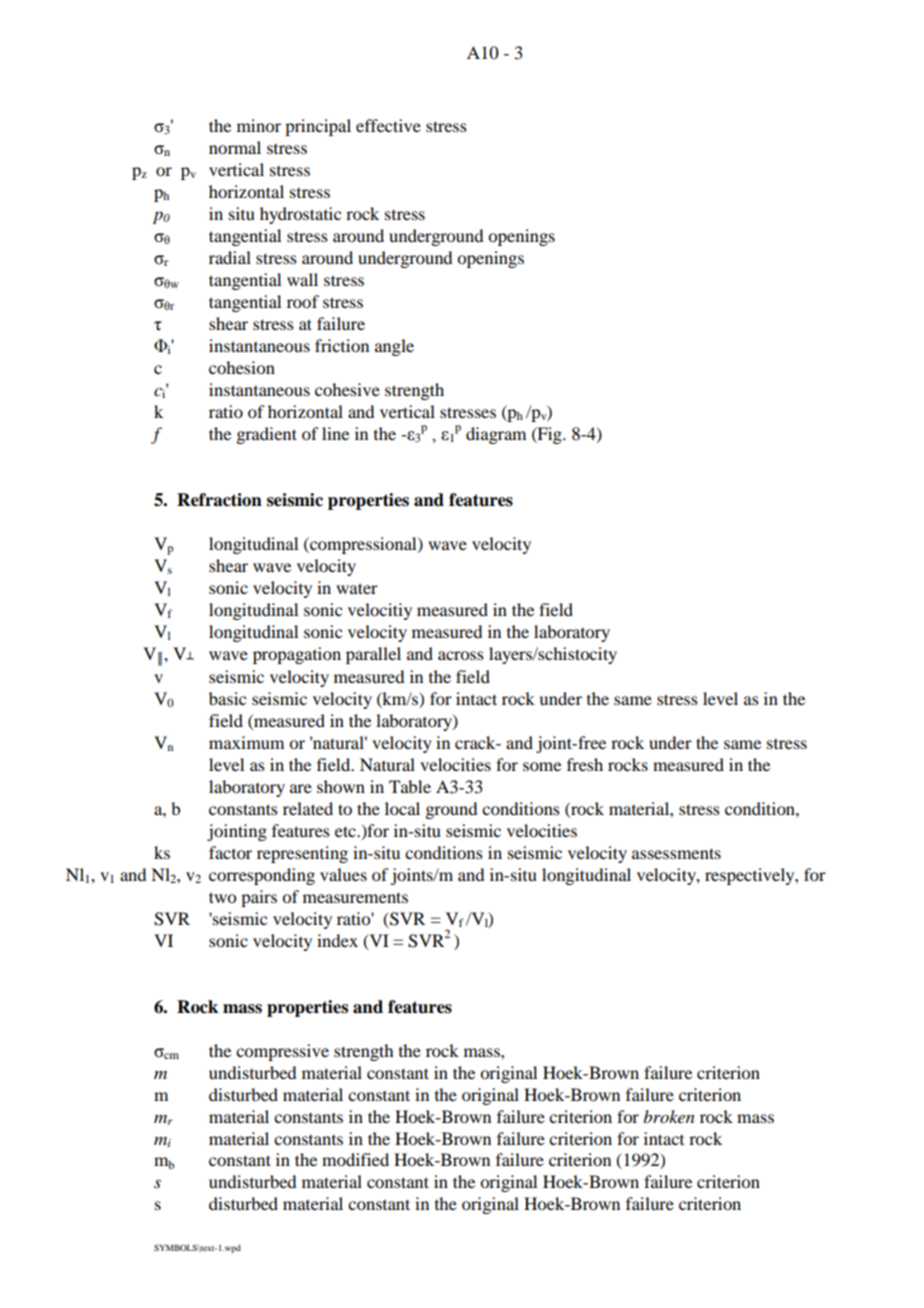 The height and width of the image is (1308, 924). Describe the element at coordinates (496, 435) in the image. I see `diagram` at that location.
